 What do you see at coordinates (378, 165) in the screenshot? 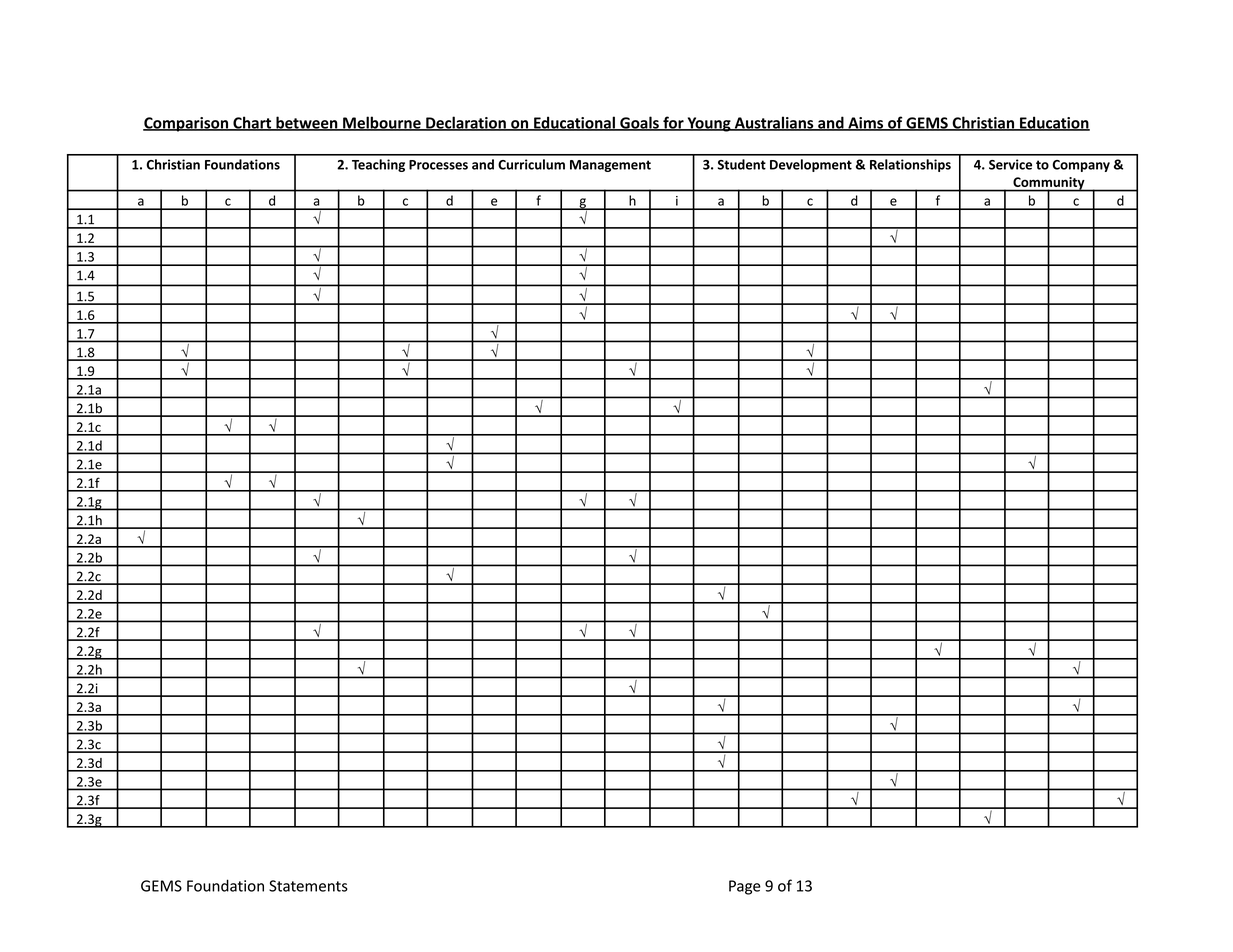
I see `Teaching` at bounding box center [378, 165].
